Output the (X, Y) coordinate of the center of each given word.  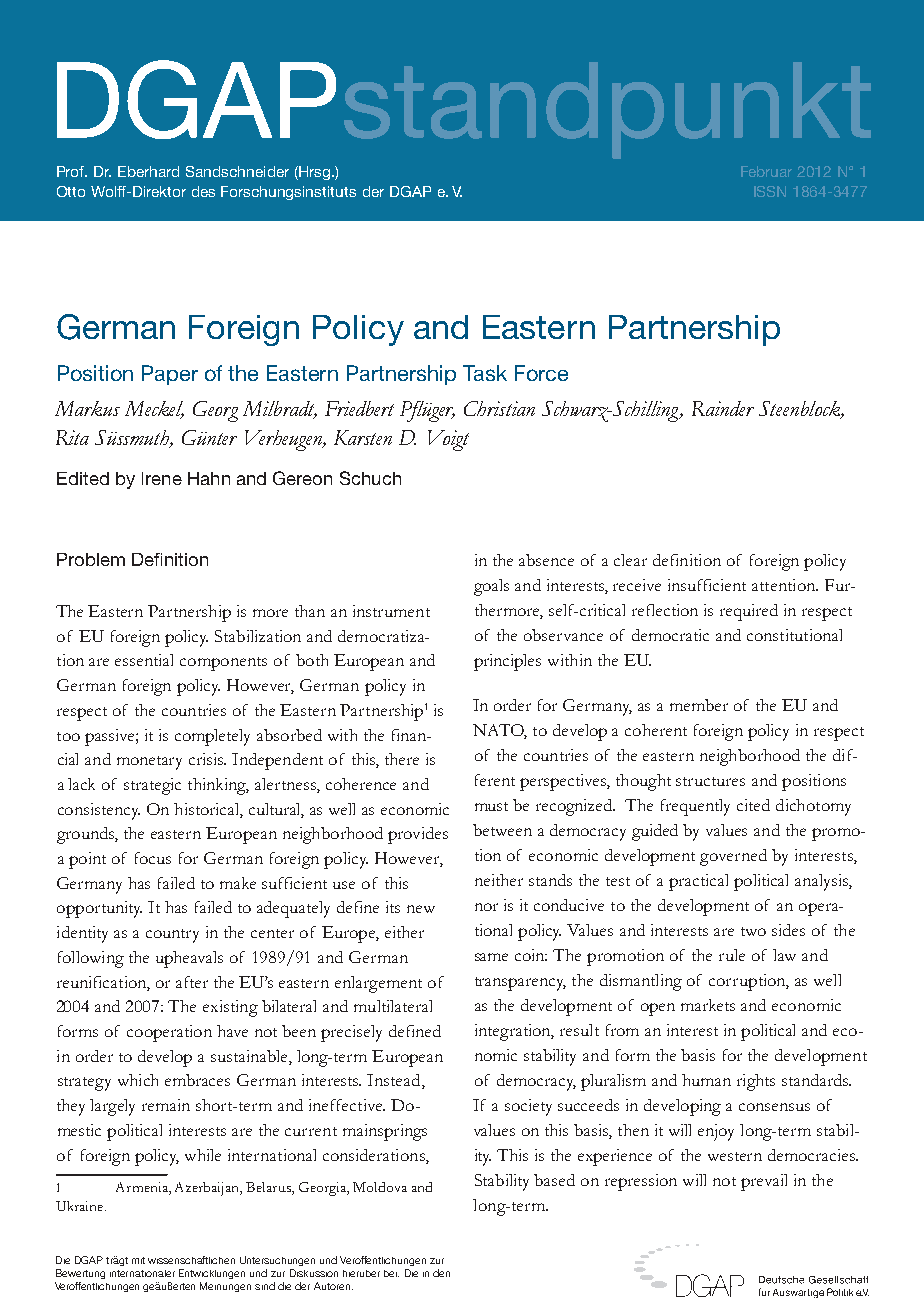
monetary (149, 763)
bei (391, 1273)
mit (138, 1260)
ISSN (770, 191)
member (699, 705)
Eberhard (148, 171)
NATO (500, 731)
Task (485, 373)
